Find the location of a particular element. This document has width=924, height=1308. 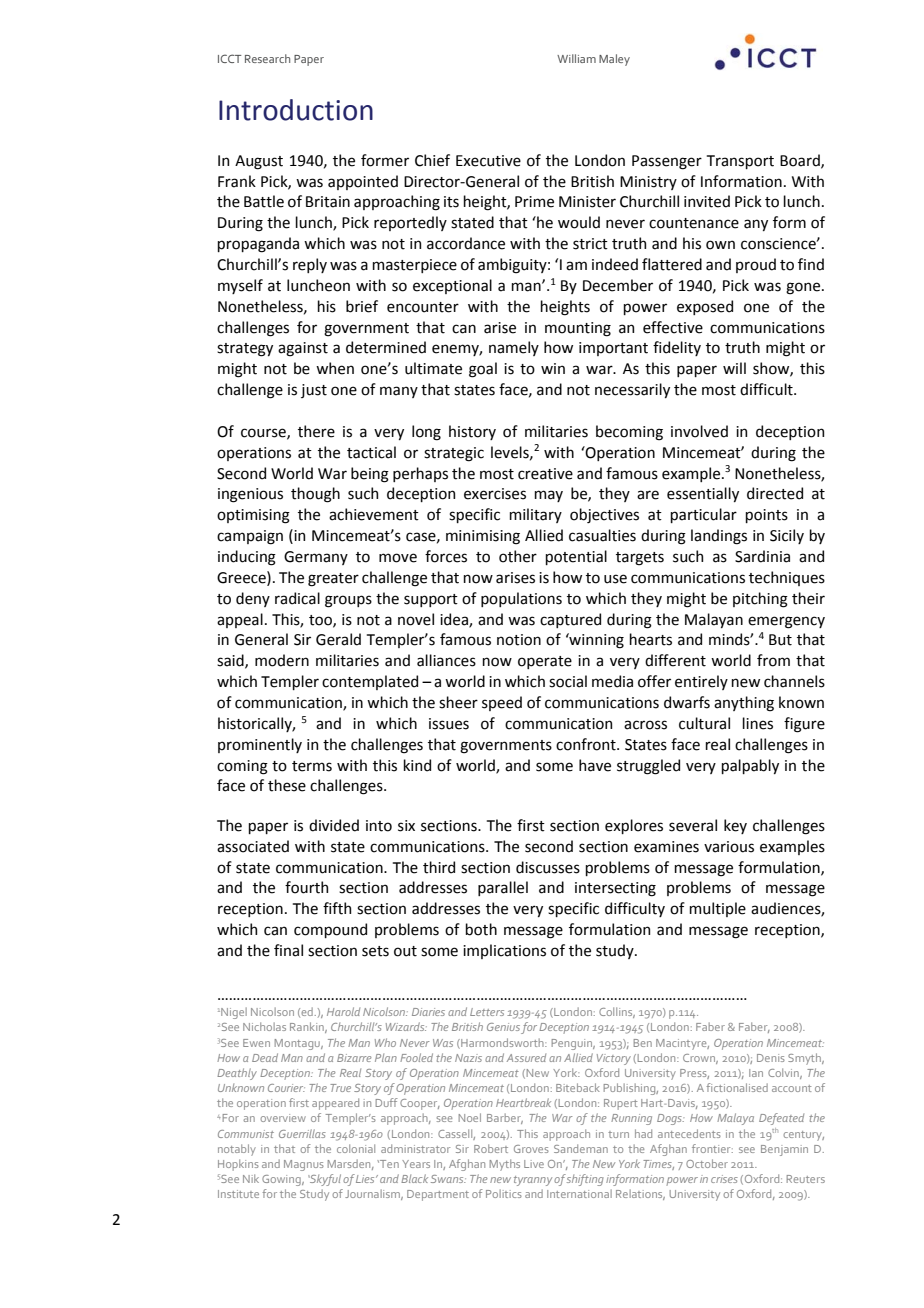

discusses is located at coordinates (548, 867).
